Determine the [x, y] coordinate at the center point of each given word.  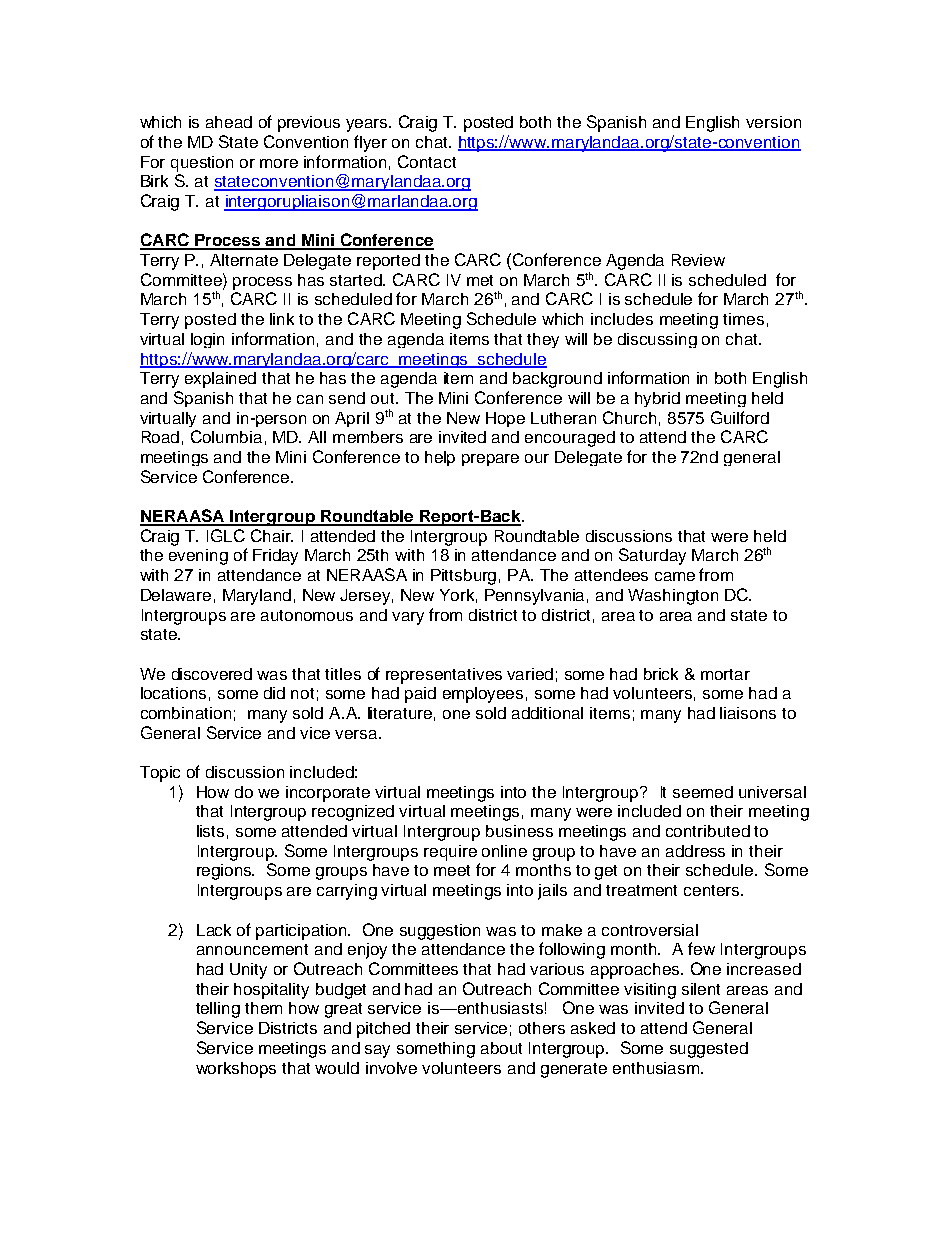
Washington [673, 597]
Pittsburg [463, 577]
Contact [427, 161]
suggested [709, 1050]
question [202, 164]
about [501, 1048]
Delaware [176, 595]
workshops [236, 1070]
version [773, 122]
